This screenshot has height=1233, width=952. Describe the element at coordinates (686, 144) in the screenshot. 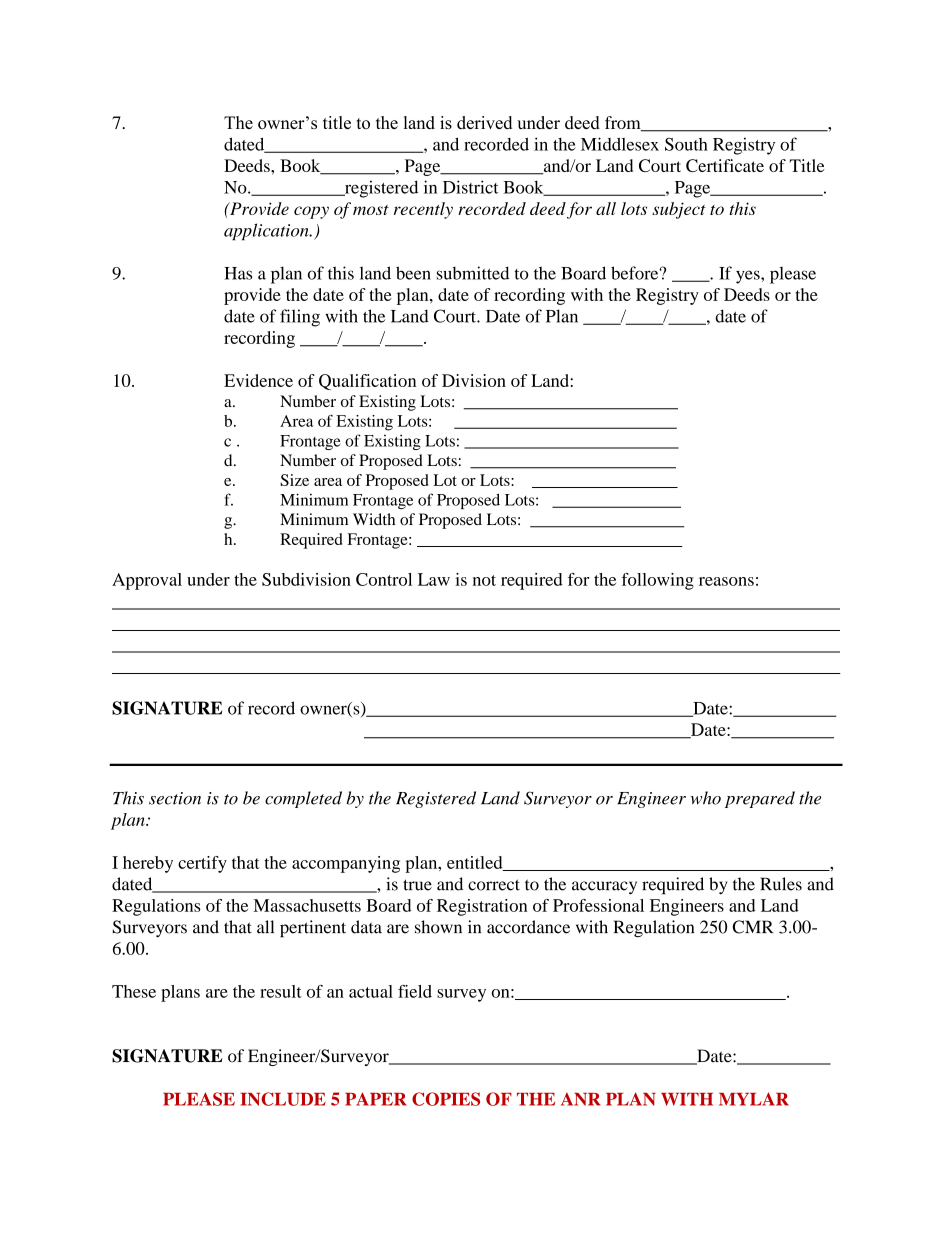

I see `South` at that location.
